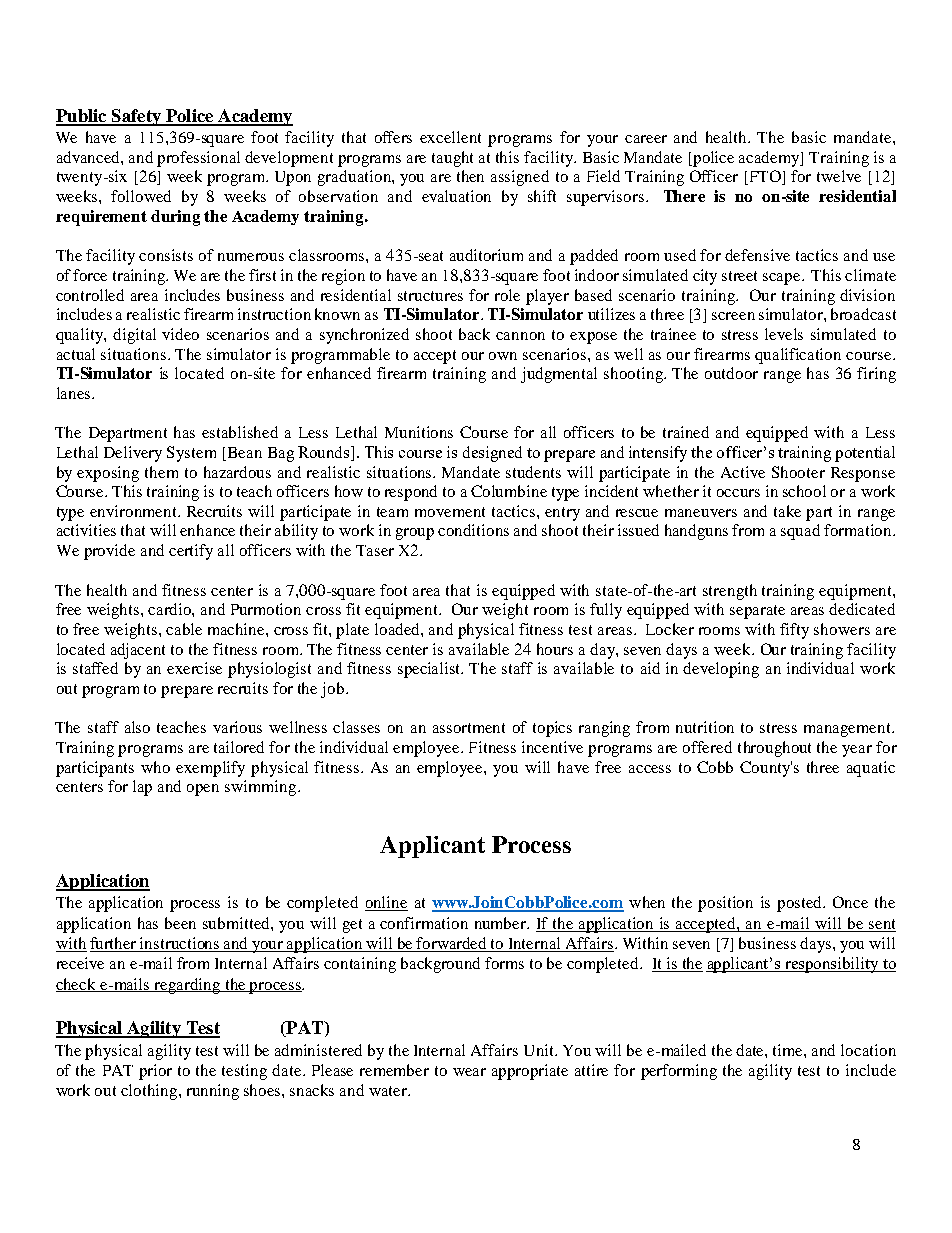 The height and width of the document is (1233, 952). Describe the element at coordinates (386, 903) in the document. I see `online` at that location.
